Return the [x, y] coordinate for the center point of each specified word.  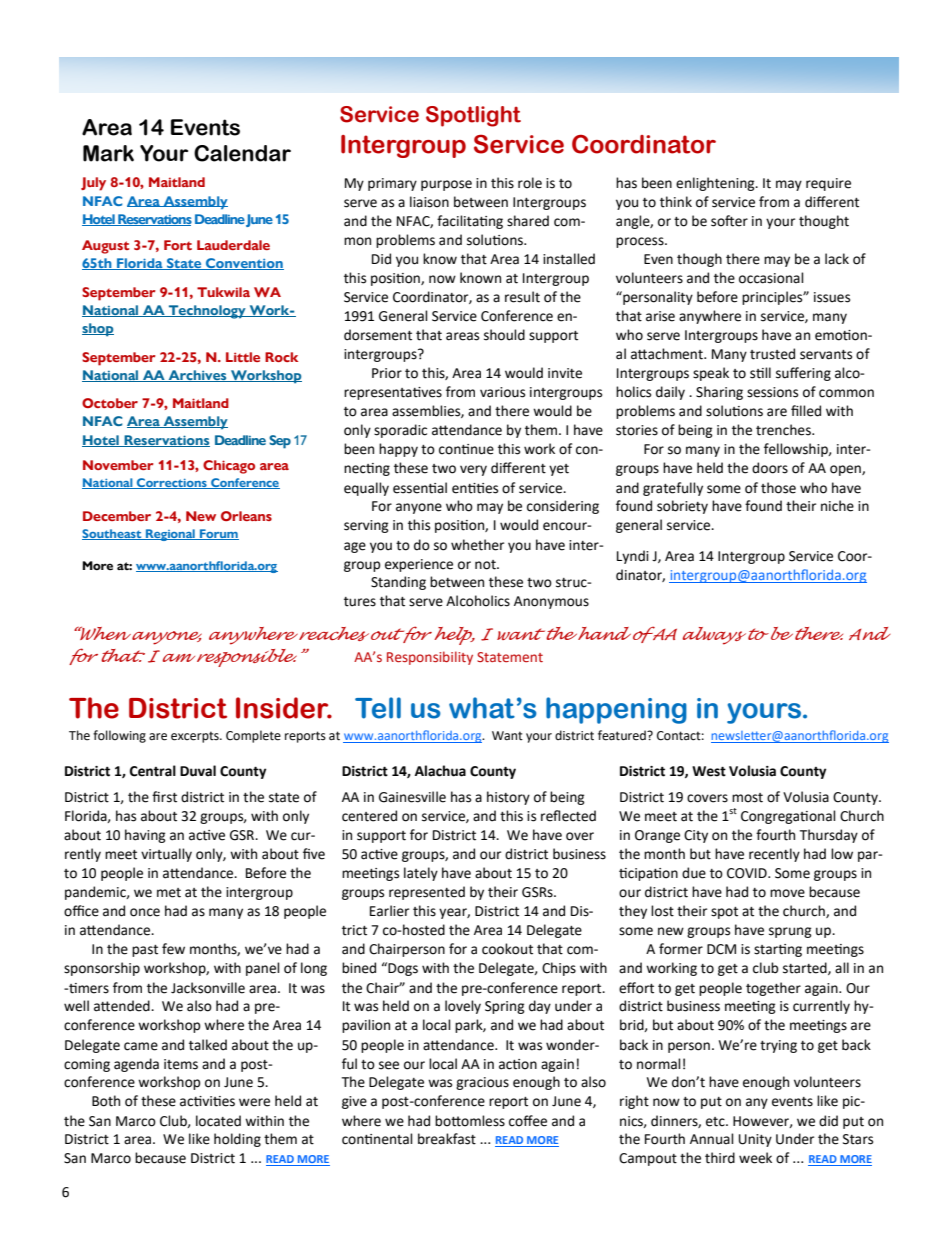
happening [616, 710]
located [218, 1121]
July [93, 184]
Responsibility [430, 658]
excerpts [196, 737]
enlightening [716, 184]
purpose [446, 185]
